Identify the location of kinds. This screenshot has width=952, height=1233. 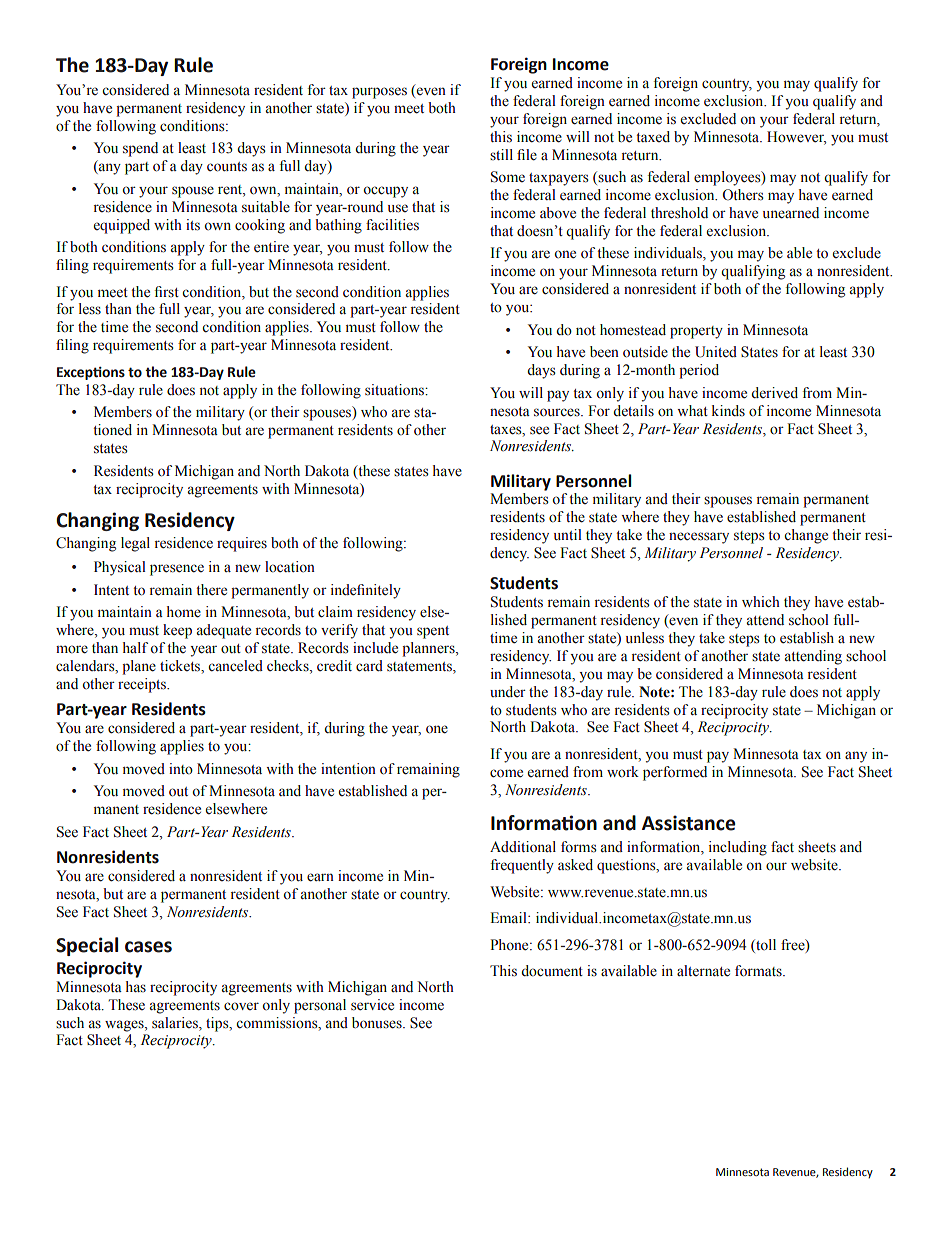
(728, 410).
